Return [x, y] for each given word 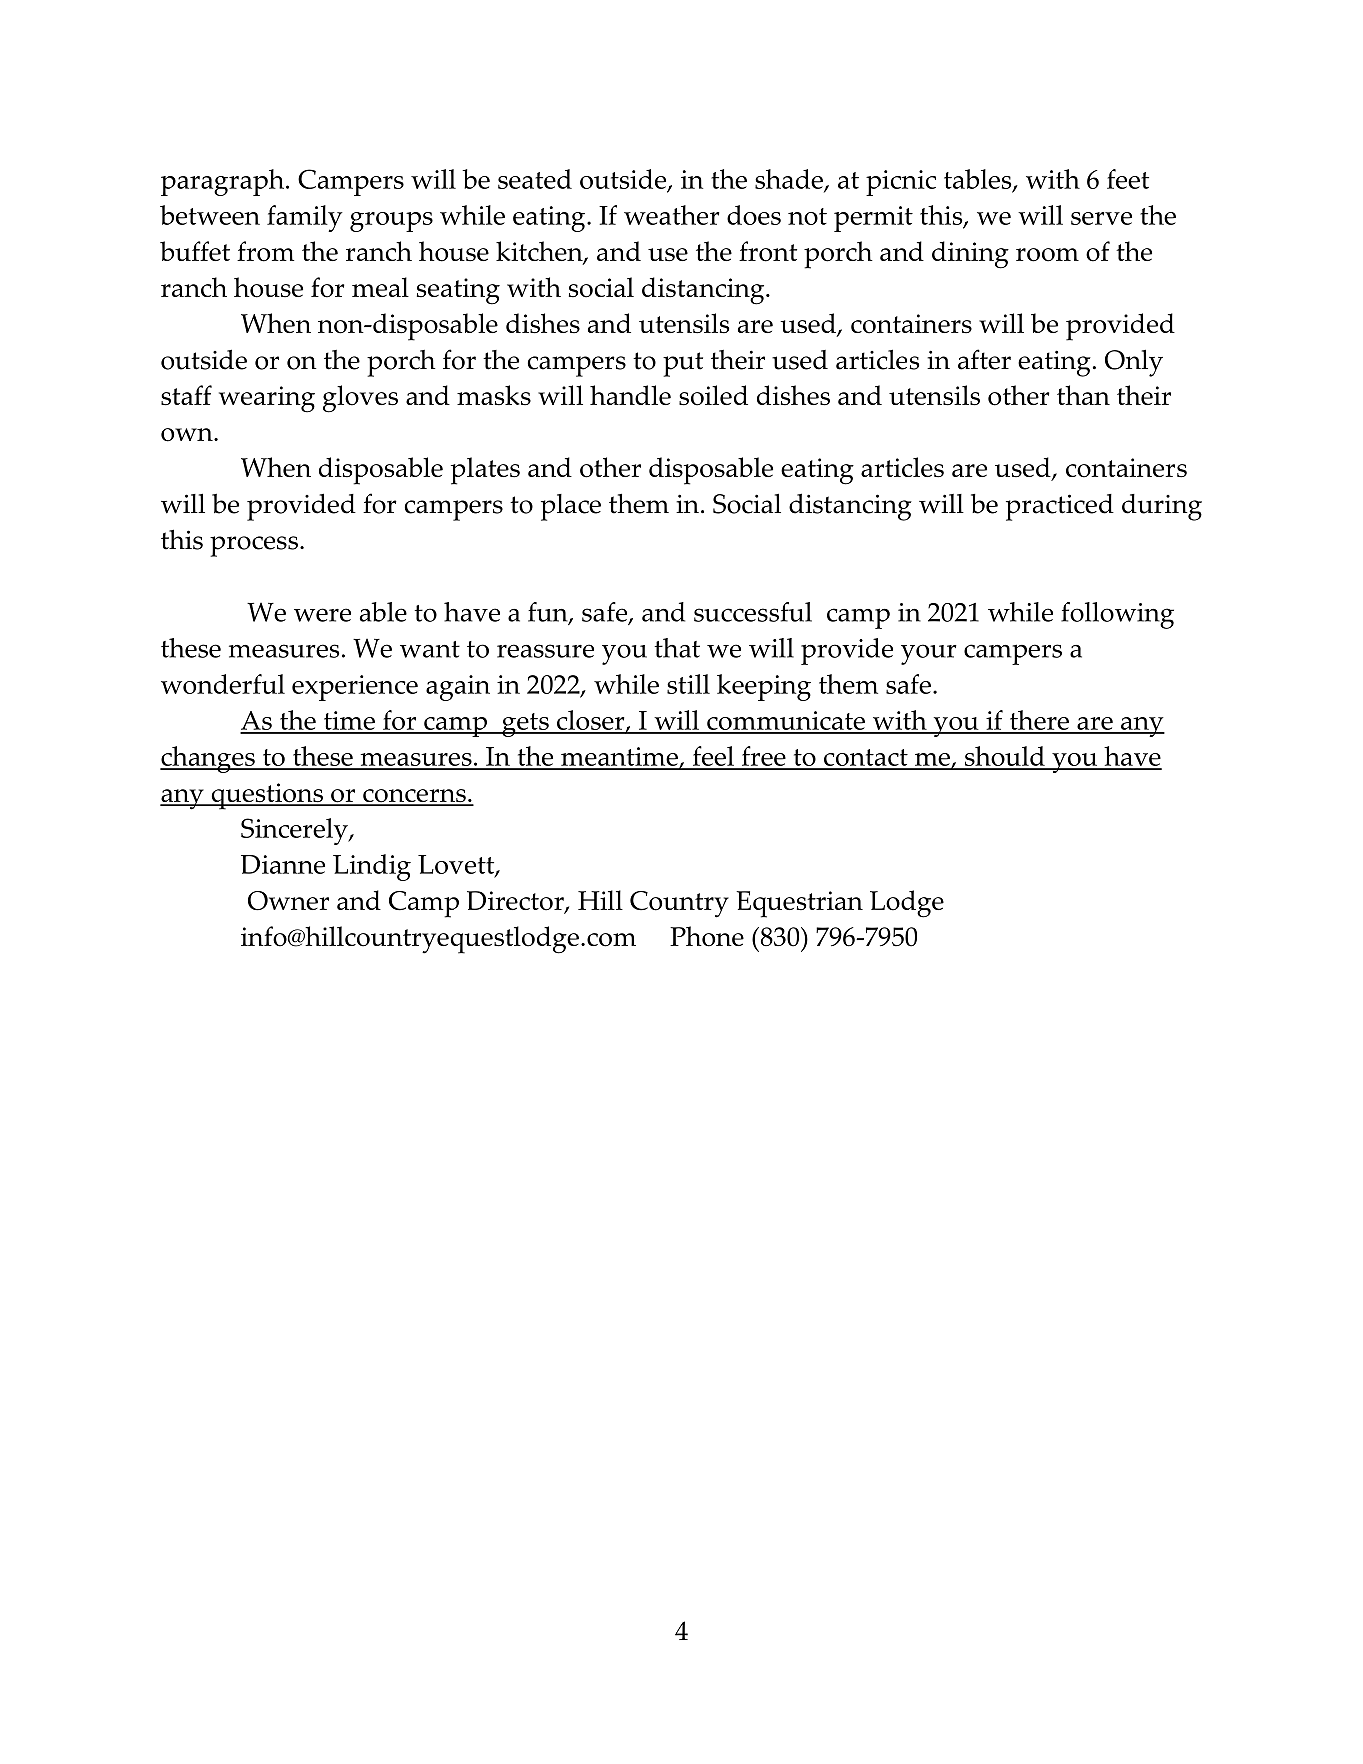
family [305, 218]
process [254, 546]
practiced [1060, 507]
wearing [267, 399]
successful [753, 612]
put [683, 364]
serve [1101, 218]
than [1083, 395]
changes [208, 759]
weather [671, 215]
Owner [288, 901]
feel [713, 757]
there [1039, 721]
